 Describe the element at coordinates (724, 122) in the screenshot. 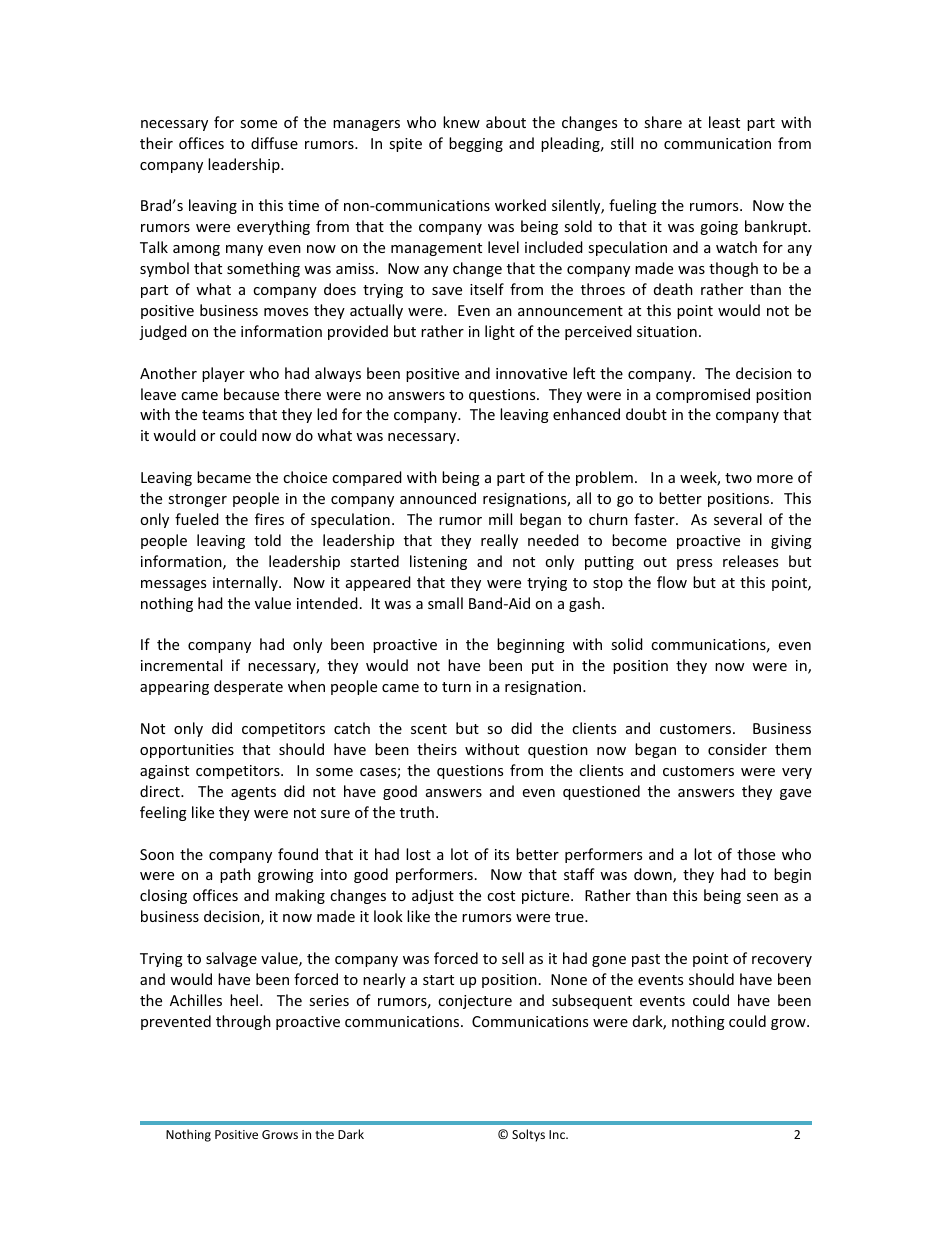

I see `least` at that location.
